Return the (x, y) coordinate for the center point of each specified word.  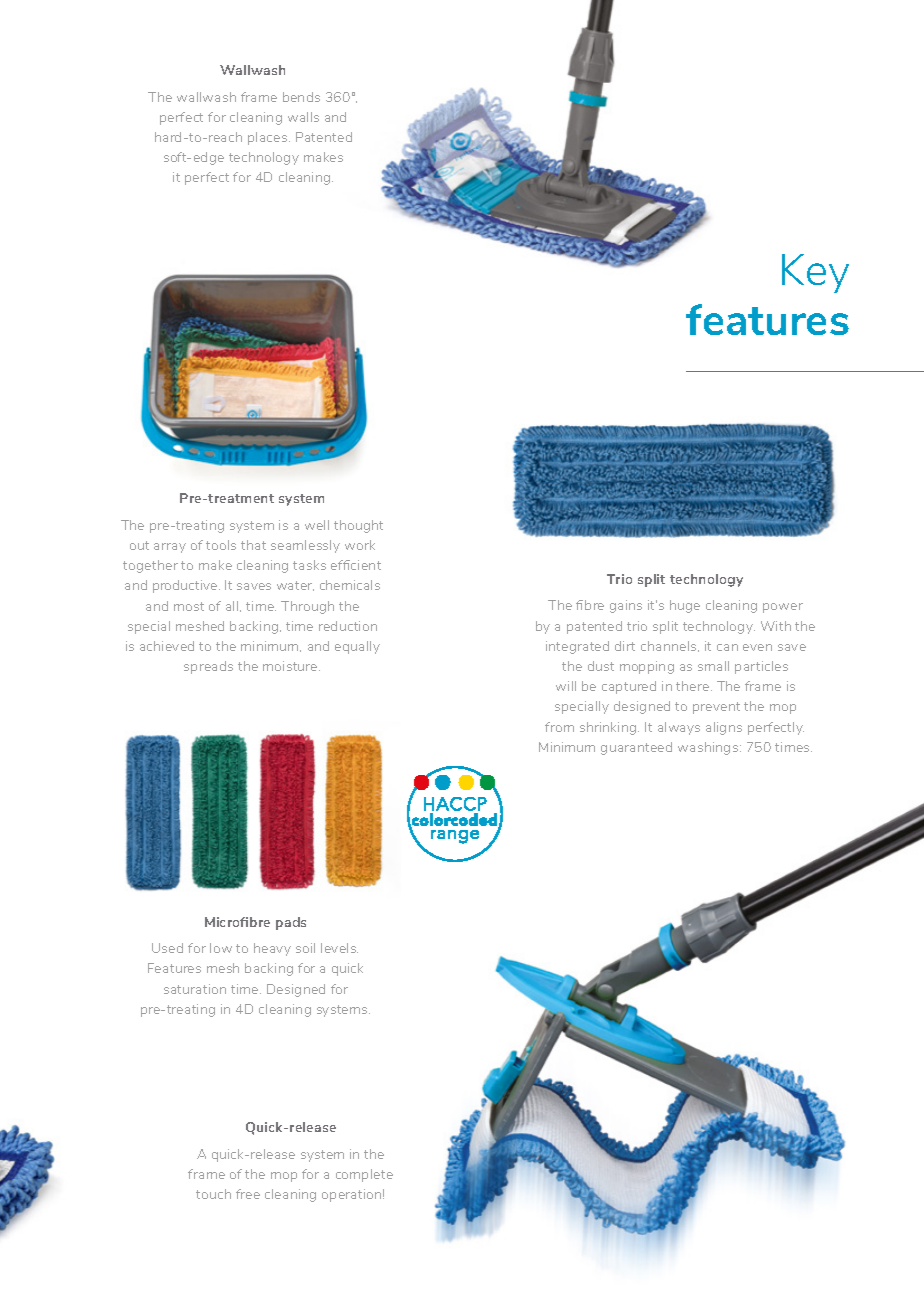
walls (303, 117)
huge (685, 606)
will (566, 686)
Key (815, 273)
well (317, 525)
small (713, 666)
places (269, 138)
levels (339, 948)
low (221, 948)
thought (358, 526)
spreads (208, 667)
